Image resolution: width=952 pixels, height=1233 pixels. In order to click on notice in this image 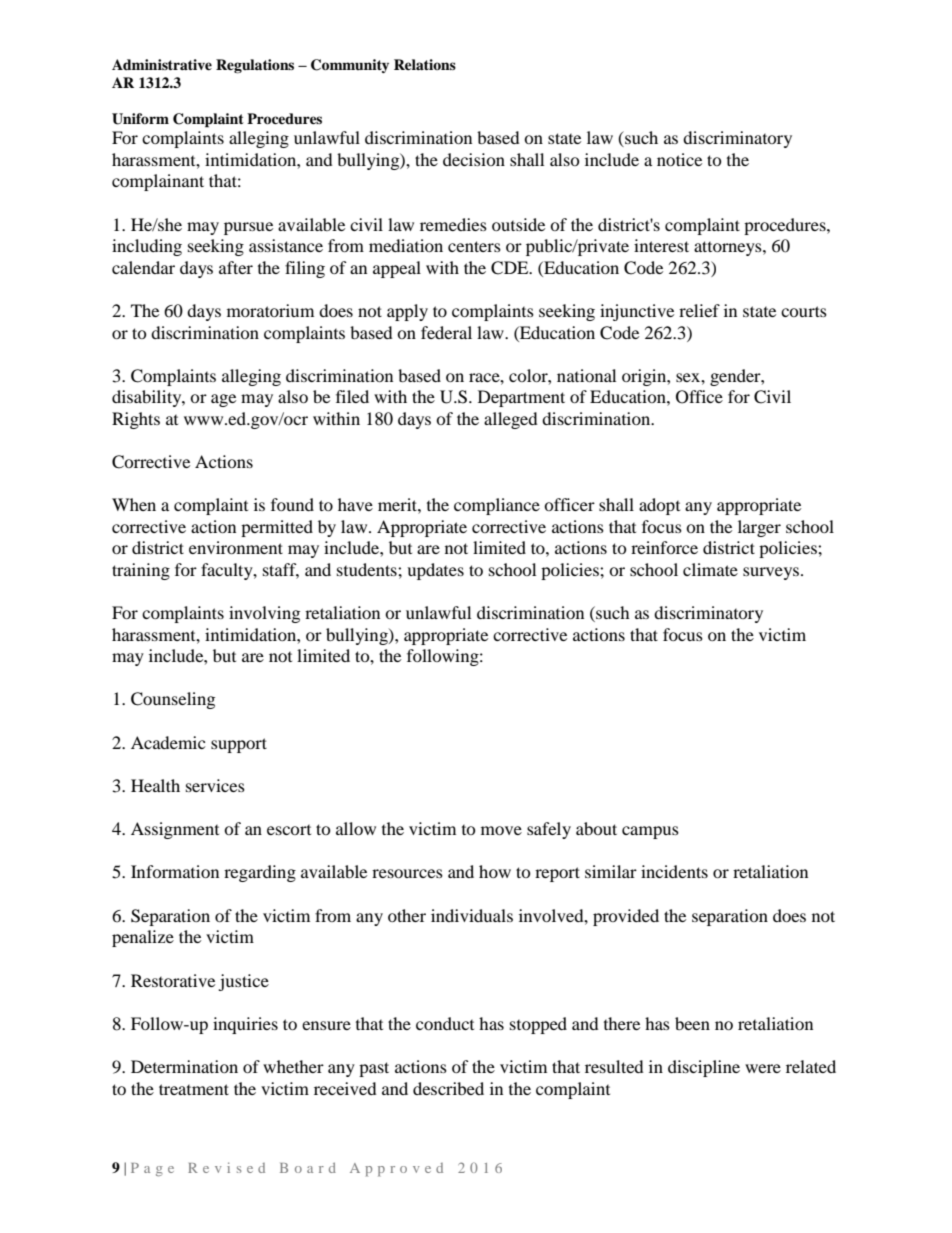, I will do `click(679, 159)`.
